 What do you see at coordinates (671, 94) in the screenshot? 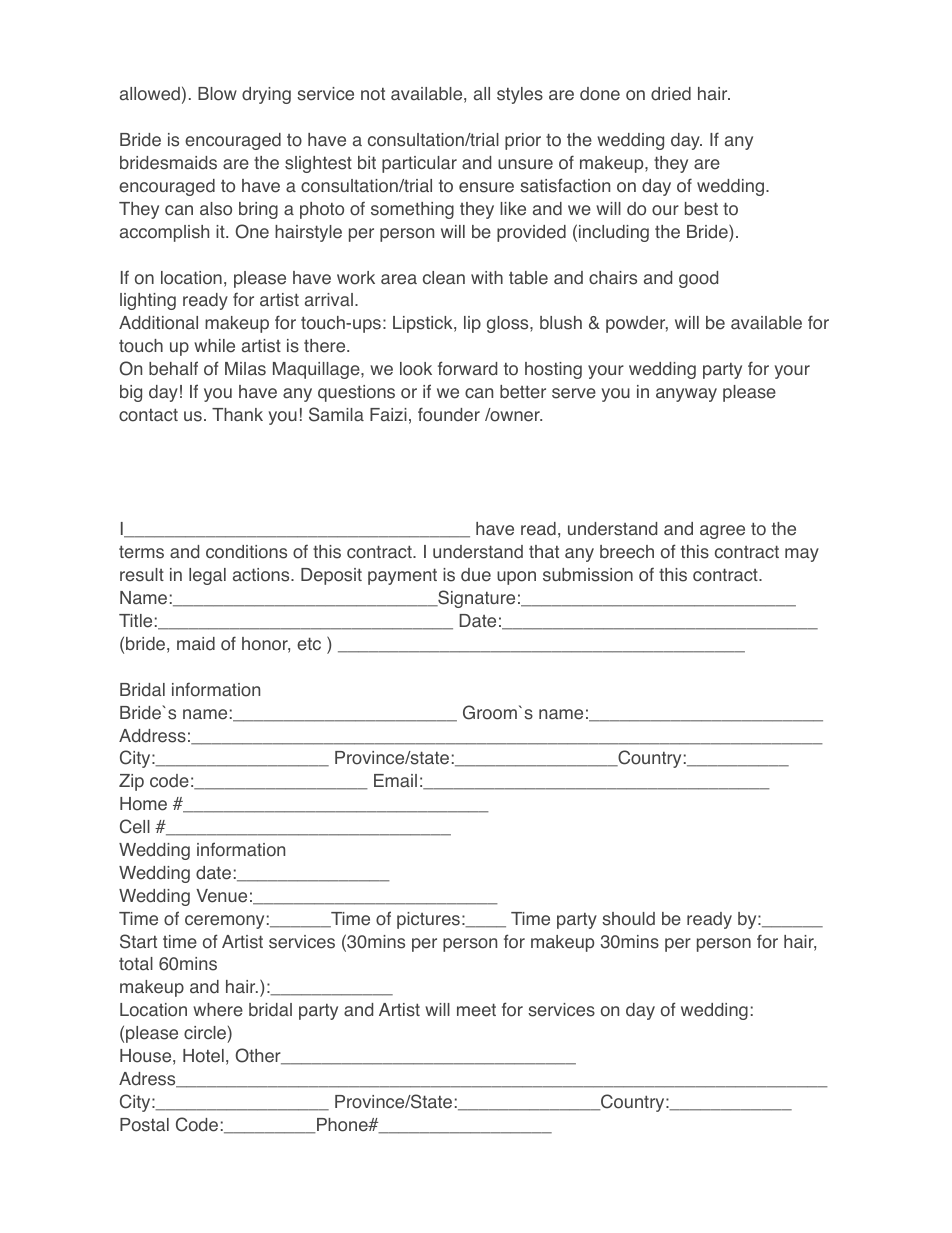
I see `dried` at bounding box center [671, 94].
